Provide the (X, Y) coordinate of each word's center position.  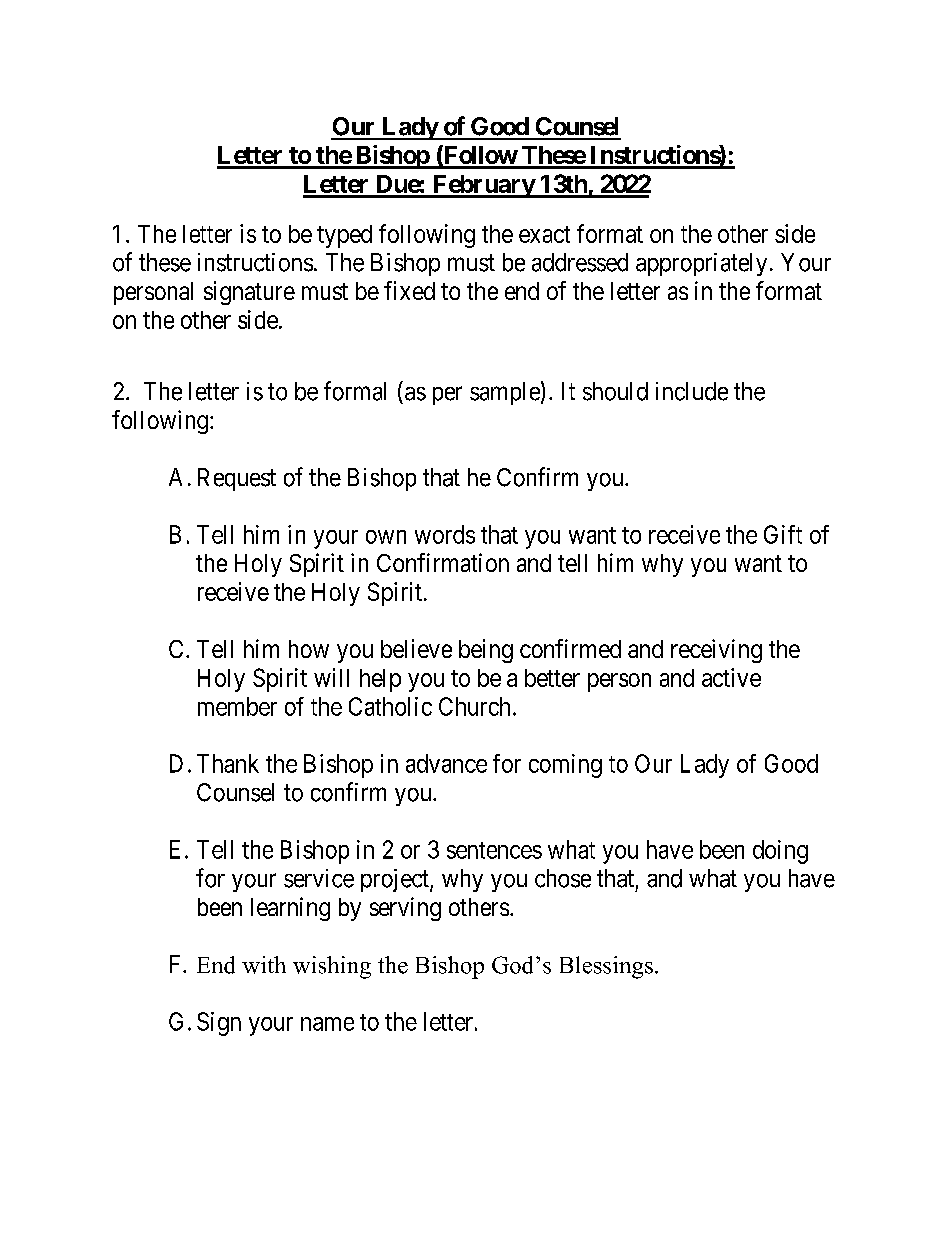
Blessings (606, 967)
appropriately (701, 264)
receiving (716, 651)
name (327, 1024)
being (486, 651)
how (309, 649)
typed (344, 236)
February (483, 186)
